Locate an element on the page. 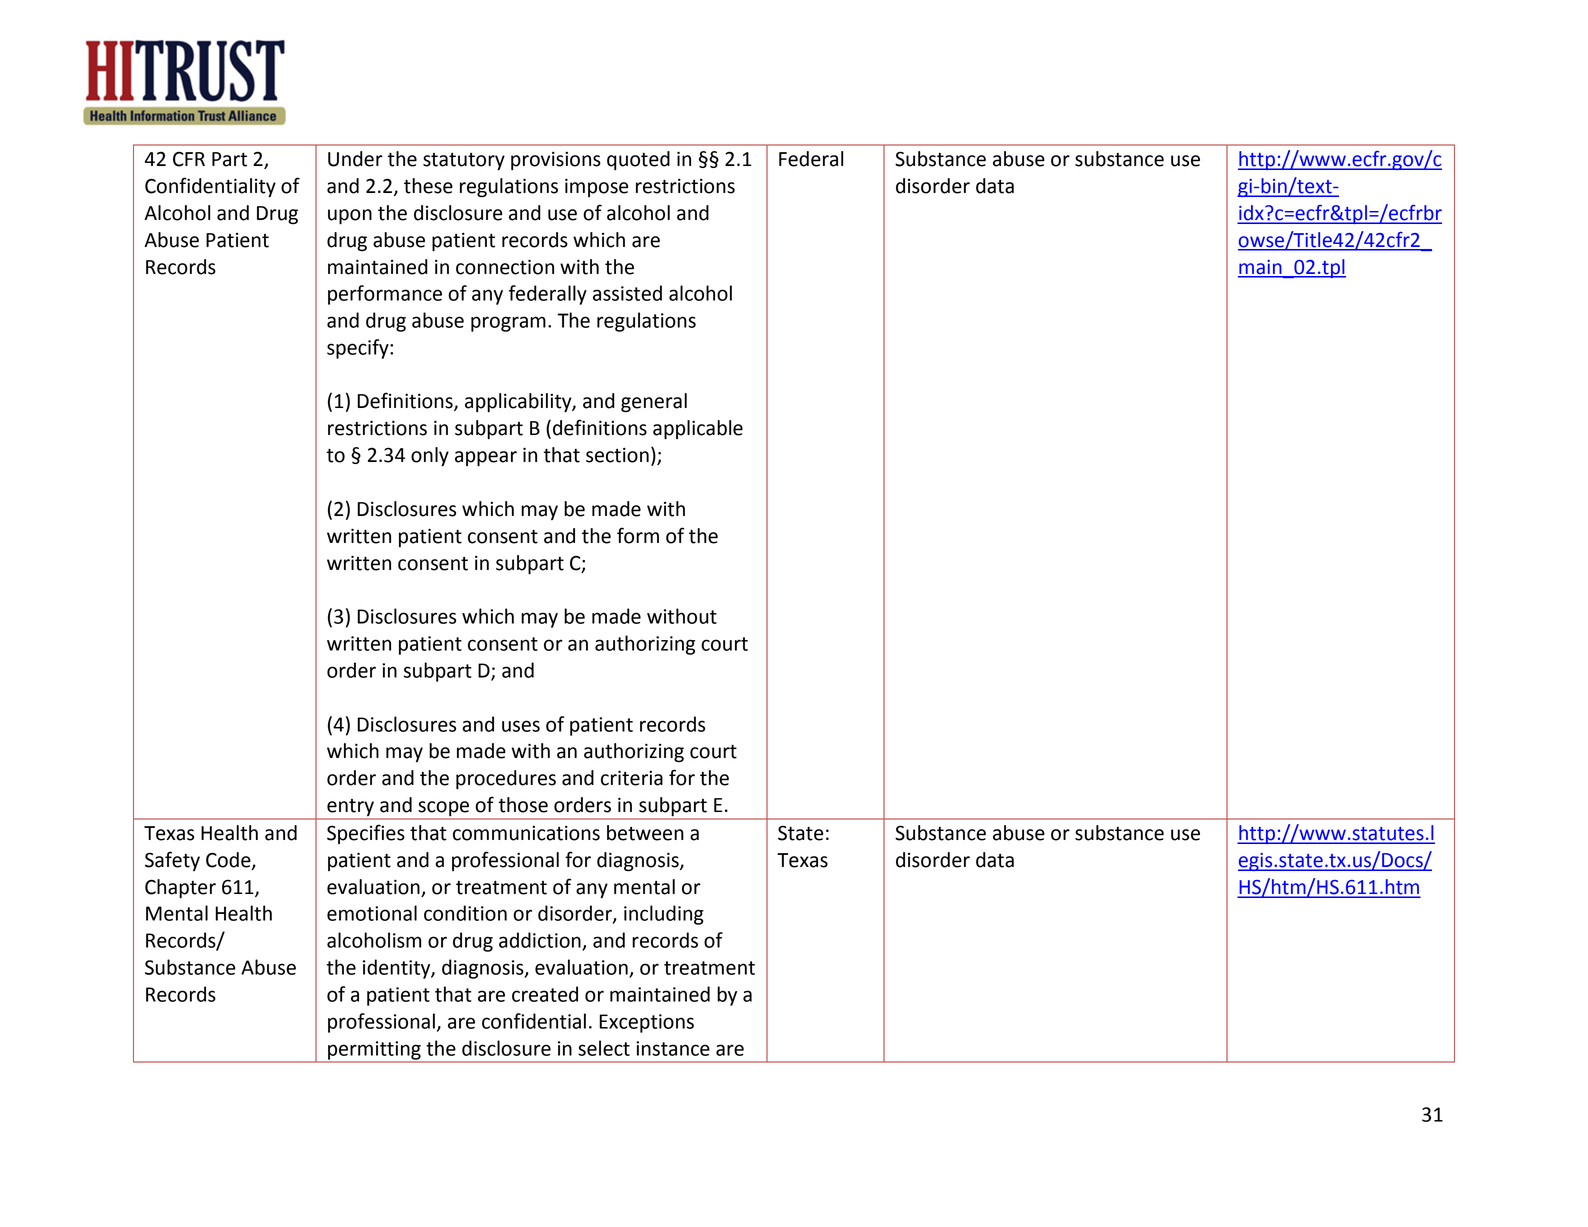 The height and width of the image is (1227, 1588). Code is located at coordinates (229, 861).
